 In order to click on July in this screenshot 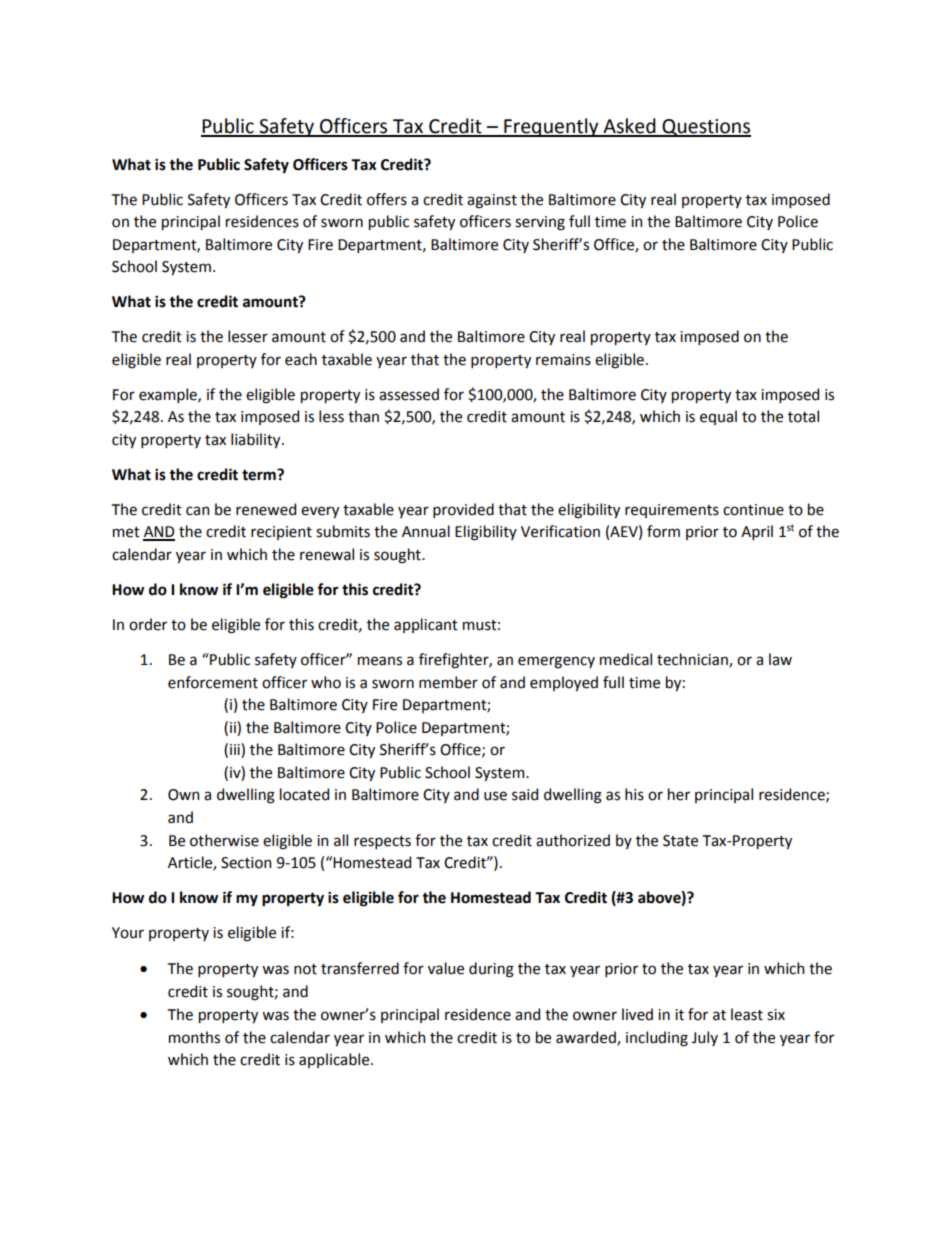, I will do `click(705, 1038)`.
